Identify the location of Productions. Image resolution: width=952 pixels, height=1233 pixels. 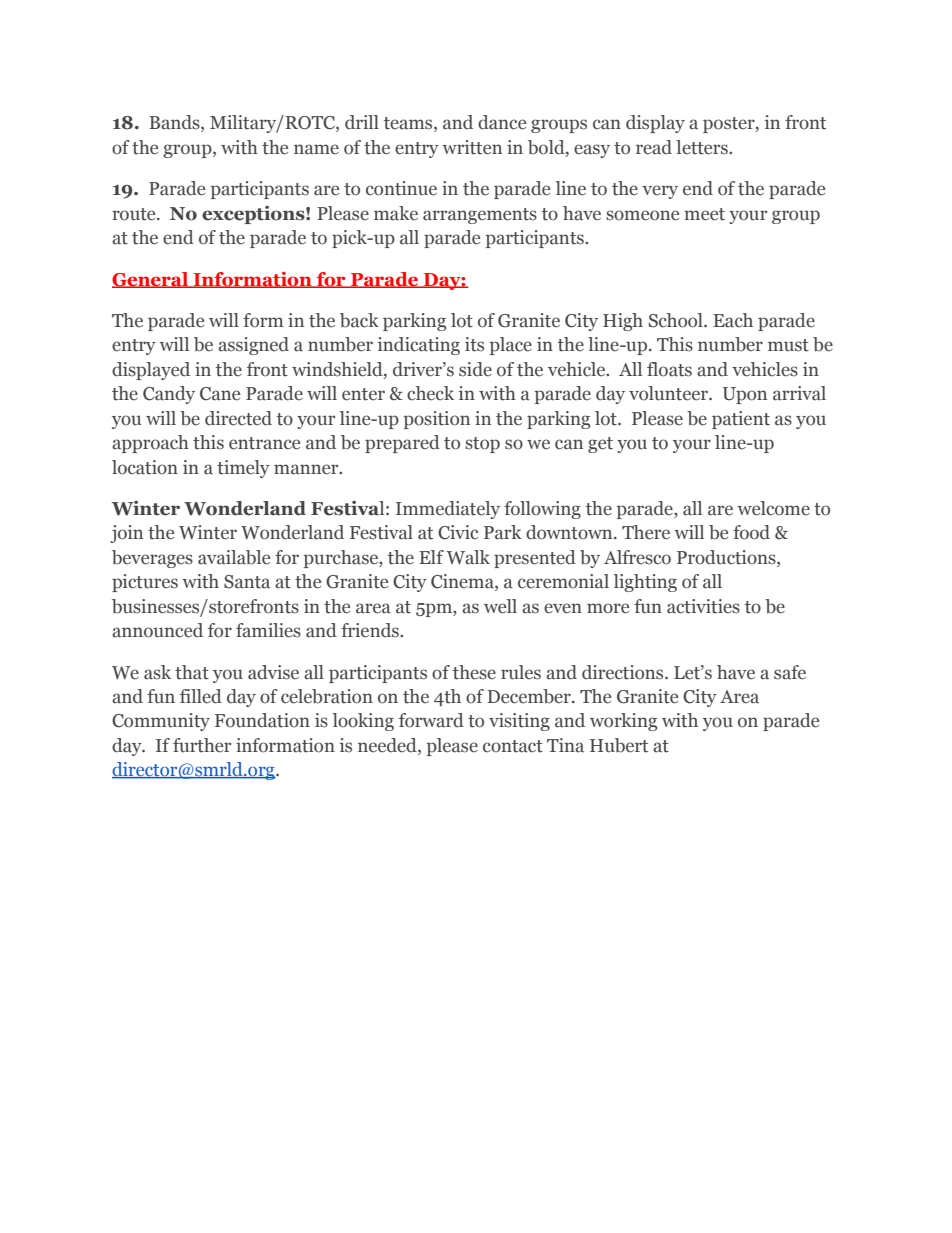
(727, 558).
